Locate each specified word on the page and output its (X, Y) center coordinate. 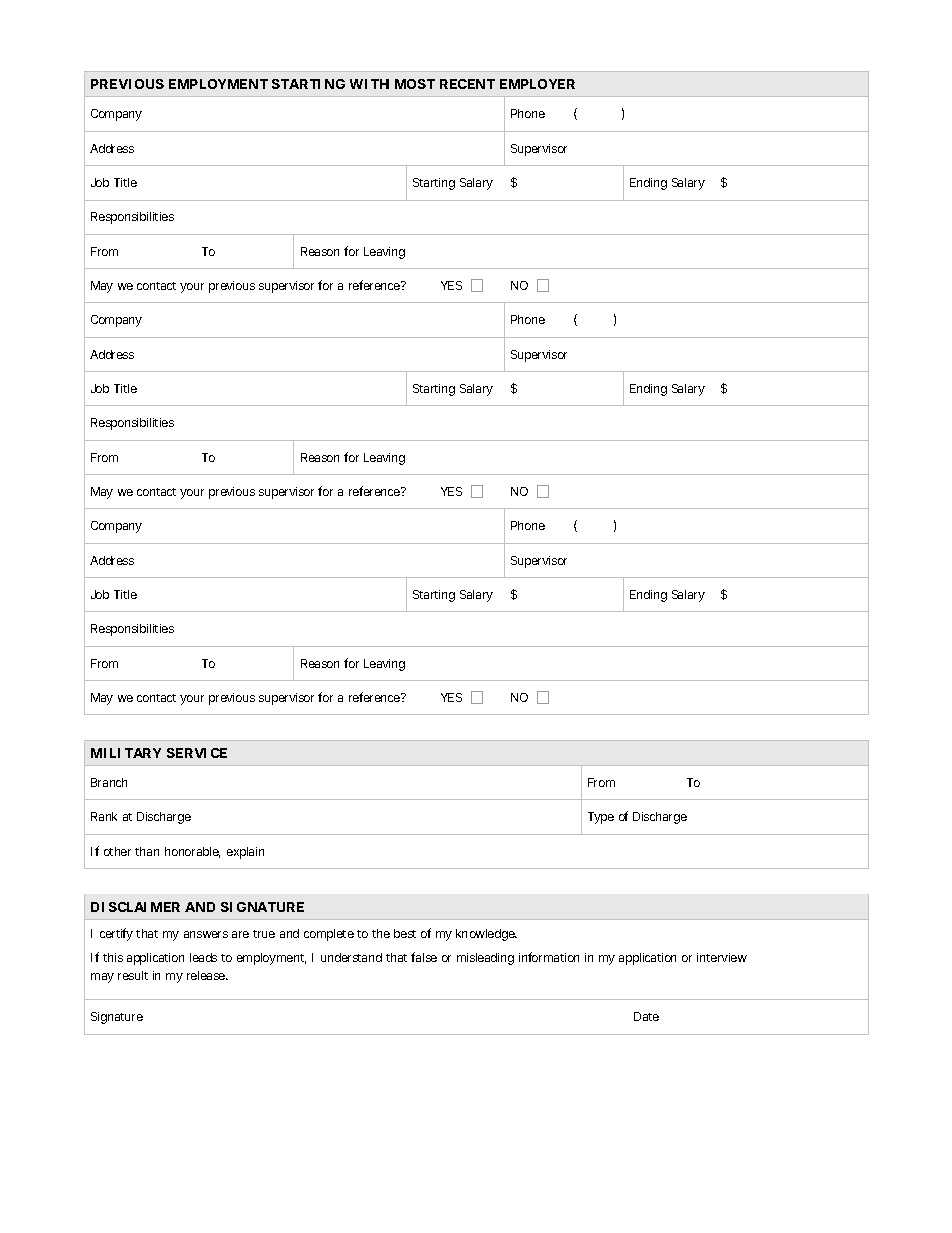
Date (646, 1016)
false (424, 957)
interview (722, 957)
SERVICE (197, 753)
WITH (369, 84)
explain (245, 853)
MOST (415, 84)
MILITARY (126, 753)
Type (601, 818)
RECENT (467, 84)
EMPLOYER (537, 84)
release (207, 975)
